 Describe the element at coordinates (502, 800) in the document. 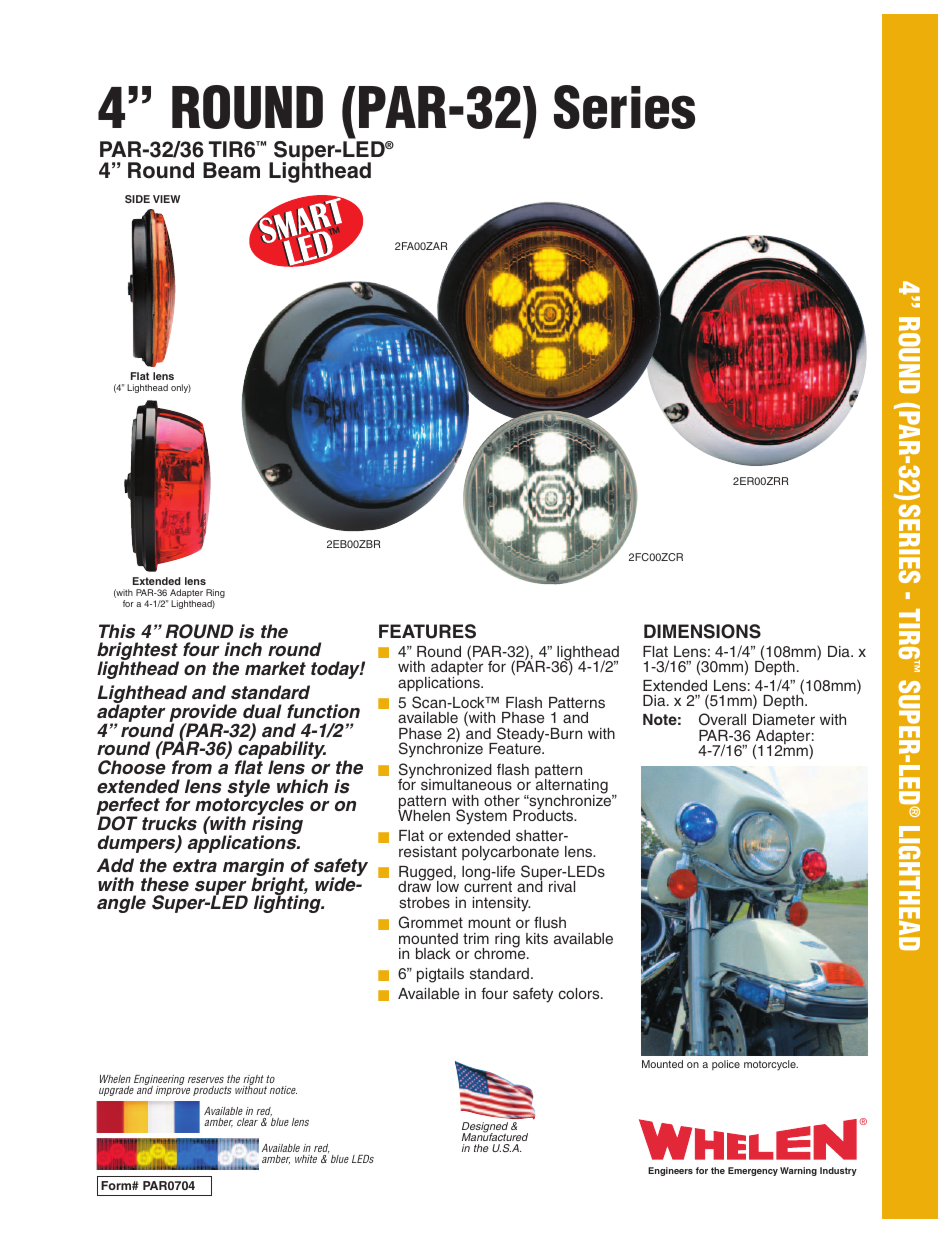

I see `other` at that location.
